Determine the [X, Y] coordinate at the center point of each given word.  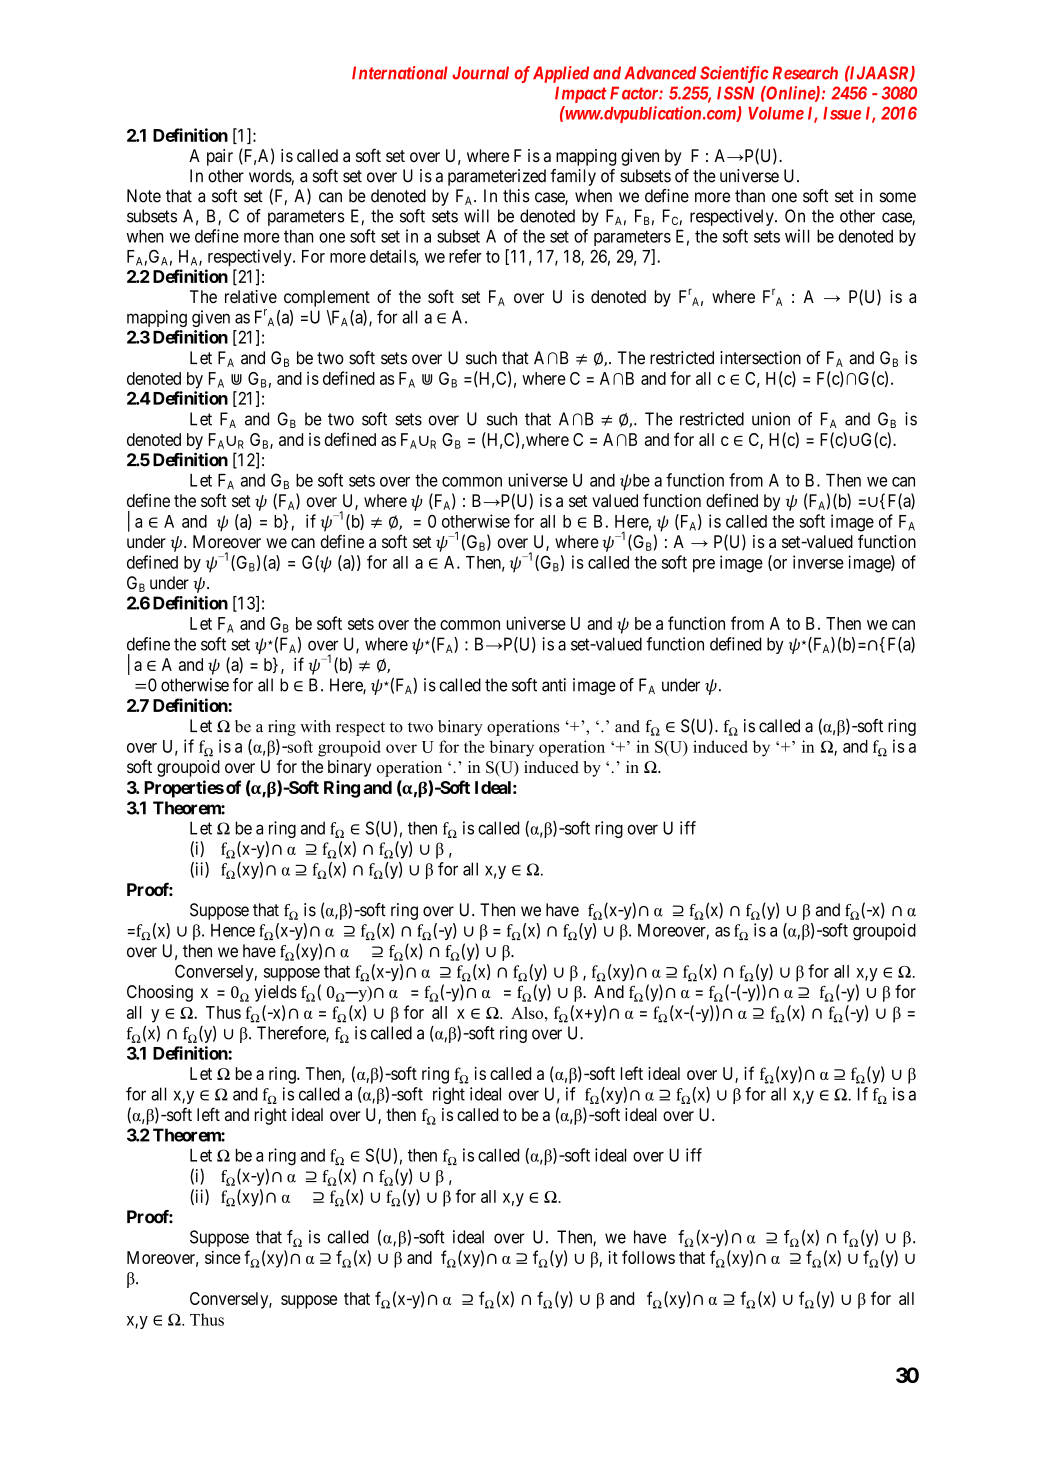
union [771, 419]
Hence [233, 930]
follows [648, 1257]
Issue [842, 113]
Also [528, 1012]
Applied [561, 74]
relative [251, 296]
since [223, 1257]
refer [465, 256]
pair [220, 157]
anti [554, 685]
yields [276, 993]
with [315, 726]
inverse [818, 562]
